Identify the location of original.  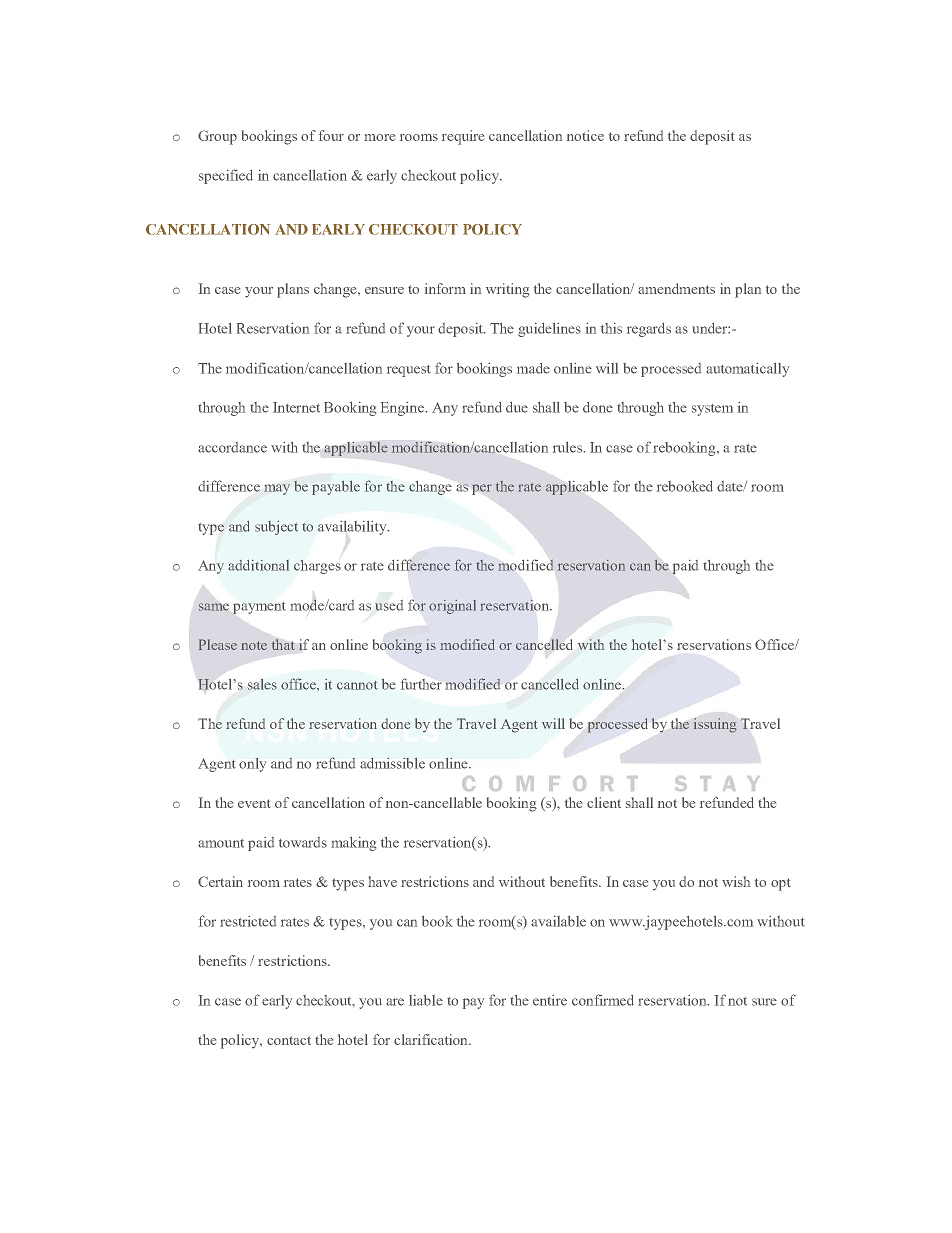
(452, 607).
